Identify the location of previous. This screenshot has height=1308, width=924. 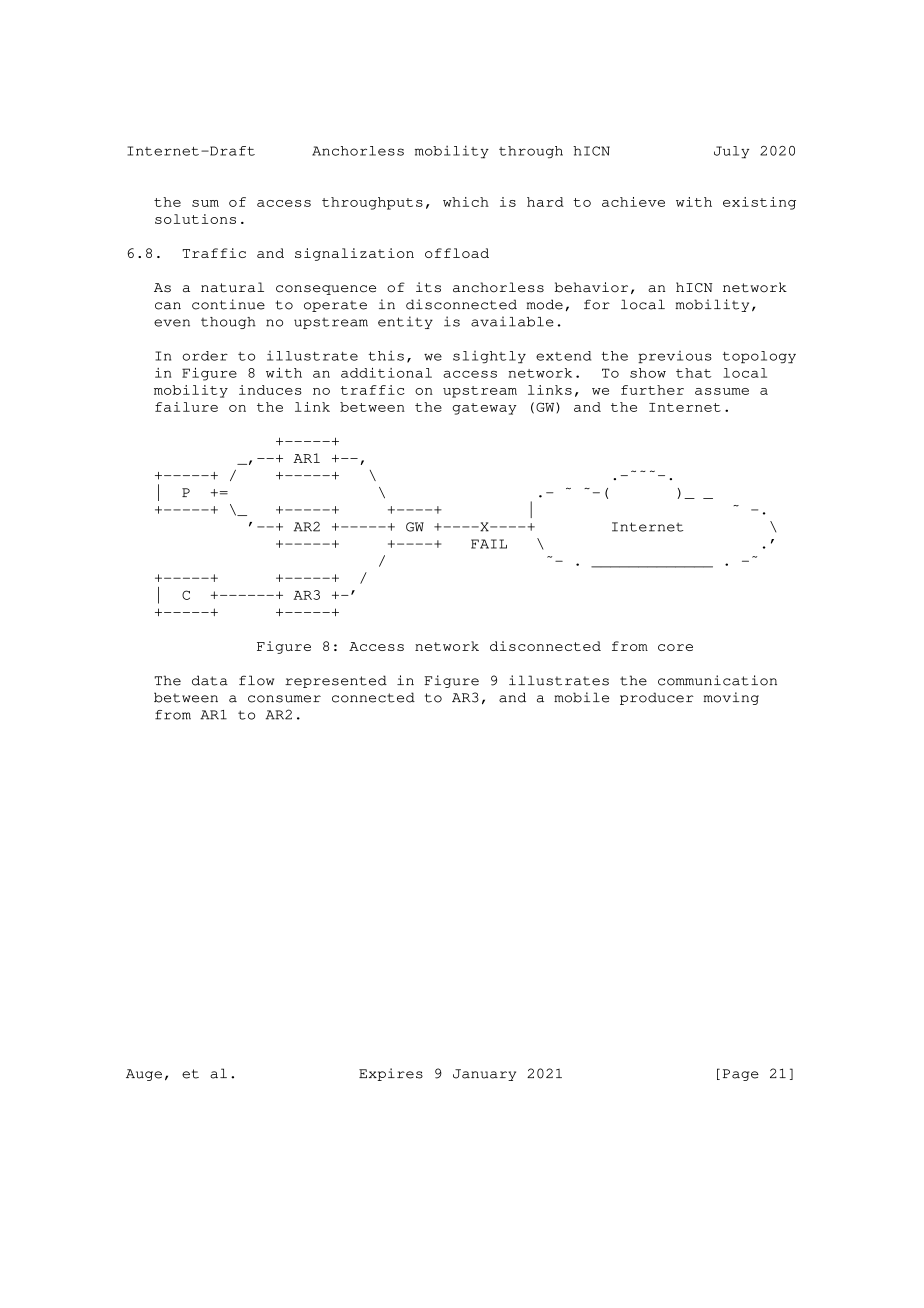
(675, 357).
